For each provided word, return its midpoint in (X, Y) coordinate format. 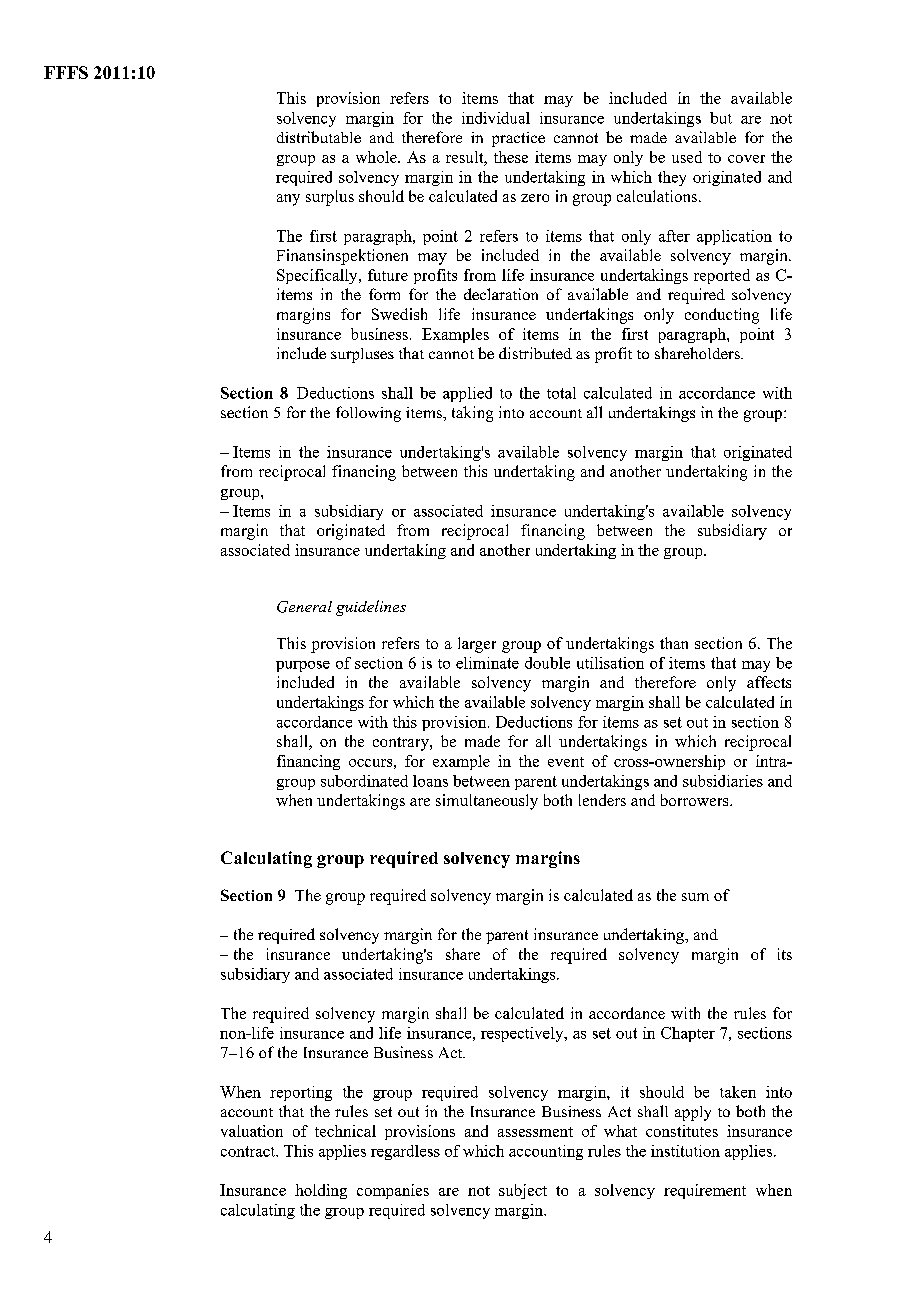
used (687, 157)
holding (321, 1191)
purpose (303, 666)
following (368, 414)
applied (467, 394)
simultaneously (487, 802)
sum (695, 897)
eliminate (487, 663)
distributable (319, 137)
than (674, 643)
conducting (722, 316)
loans (430, 781)
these (511, 157)
